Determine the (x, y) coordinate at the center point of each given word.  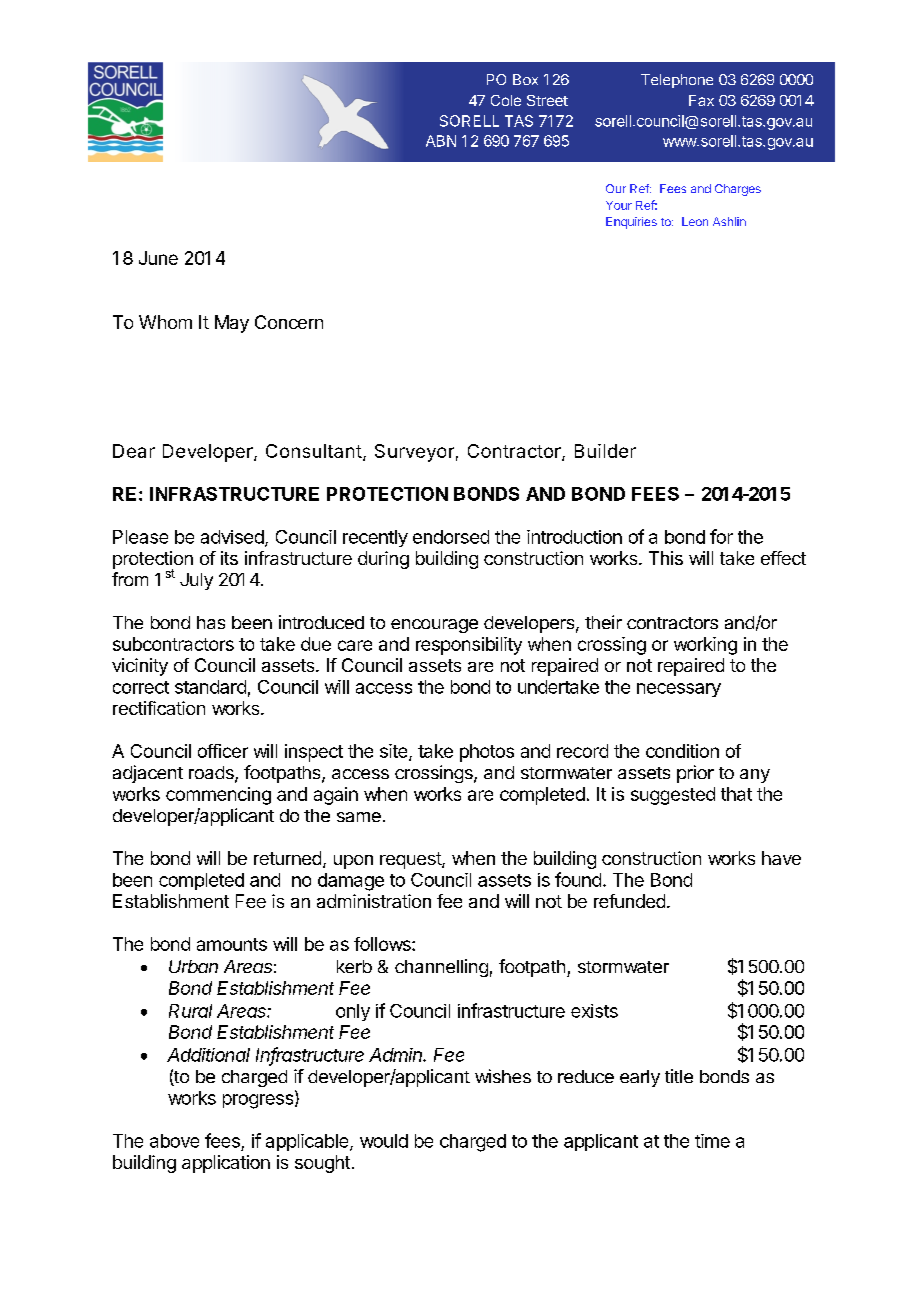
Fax (701, 100)
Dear (134, 451)
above (174, 1141)
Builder (605, 451)
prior (695, 774)
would (384, 1141)
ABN (441, 141)
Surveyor (414, 453)
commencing (218, 796)
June (158, 258)
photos (487, 753)
